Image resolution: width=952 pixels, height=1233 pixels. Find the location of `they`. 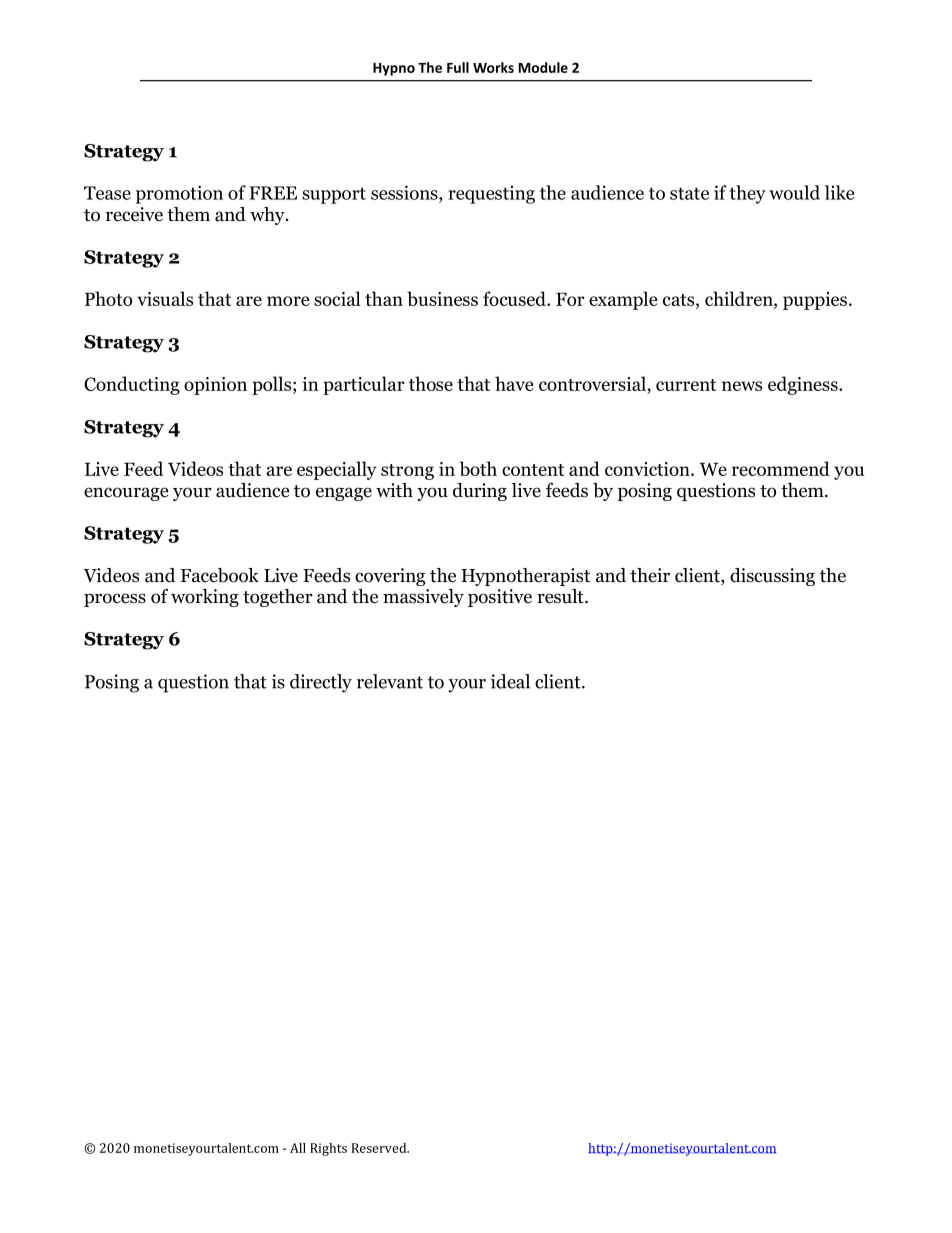

they is located at coordinates (748, 194).
